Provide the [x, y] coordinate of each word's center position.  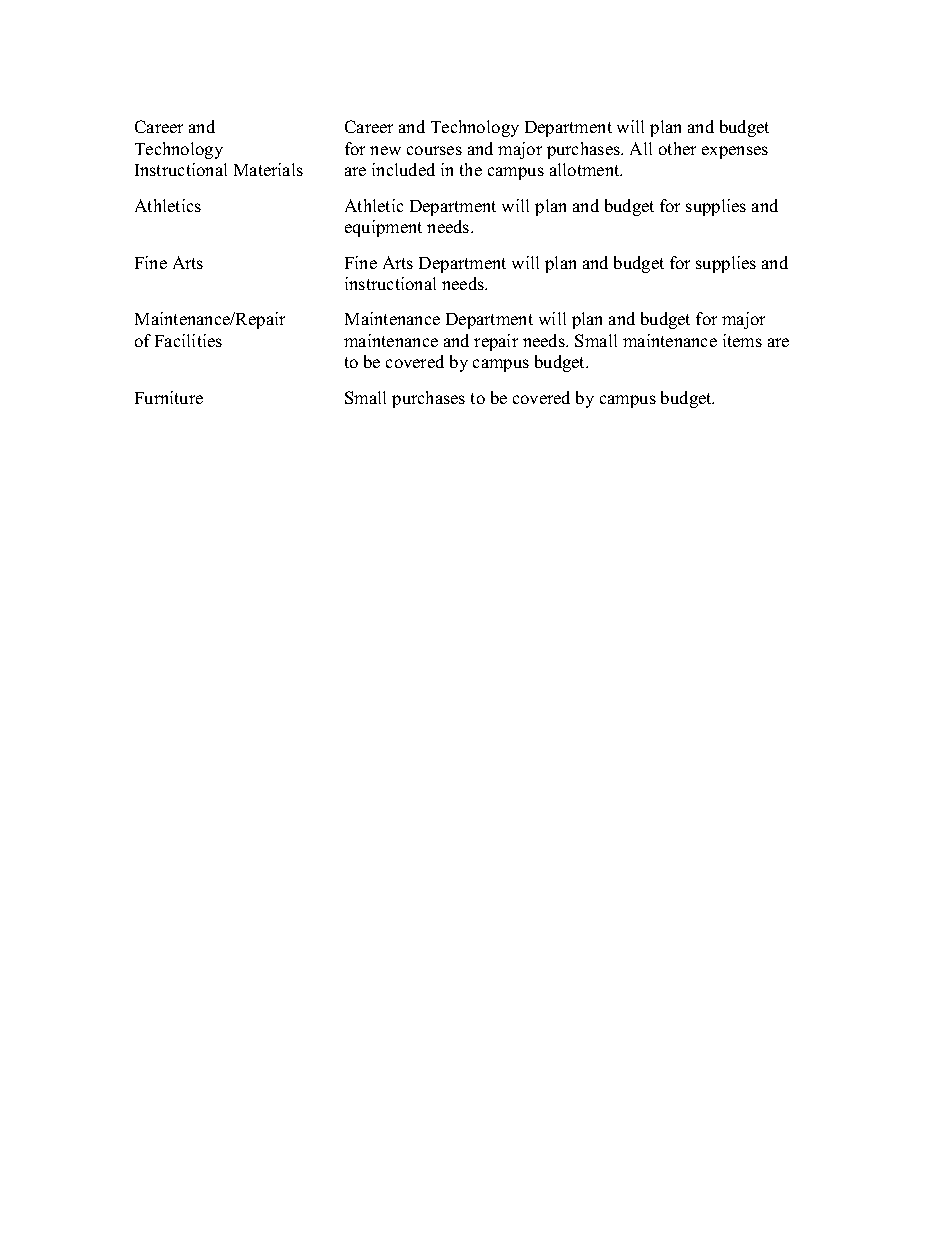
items [742, 340]
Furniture [169, 397]
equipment [383, 228]
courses [434, 150]
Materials [268, 169]
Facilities [188, 340]
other [677, 148]
